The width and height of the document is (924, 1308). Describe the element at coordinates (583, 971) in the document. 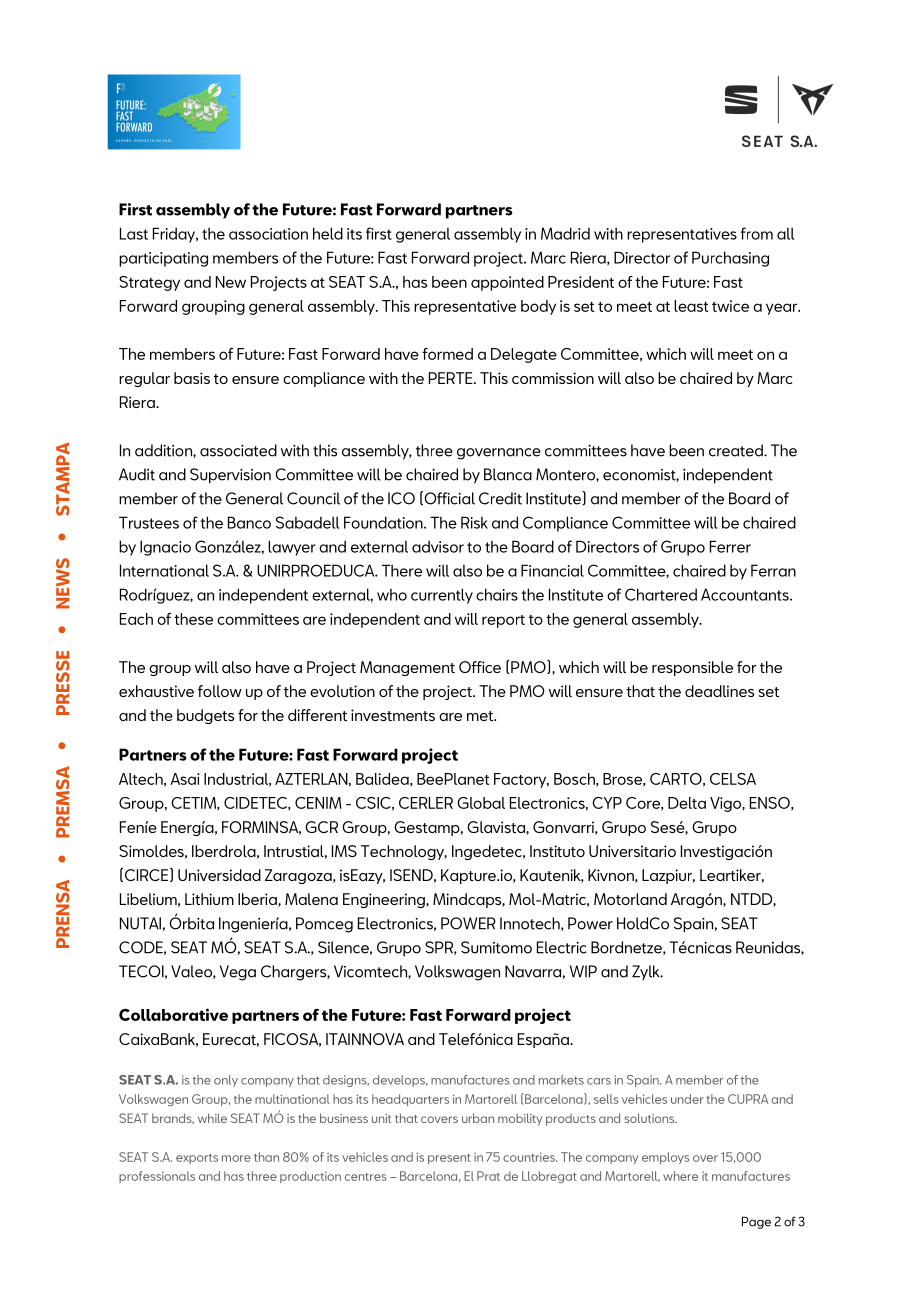

I see `WIP` at that location.
